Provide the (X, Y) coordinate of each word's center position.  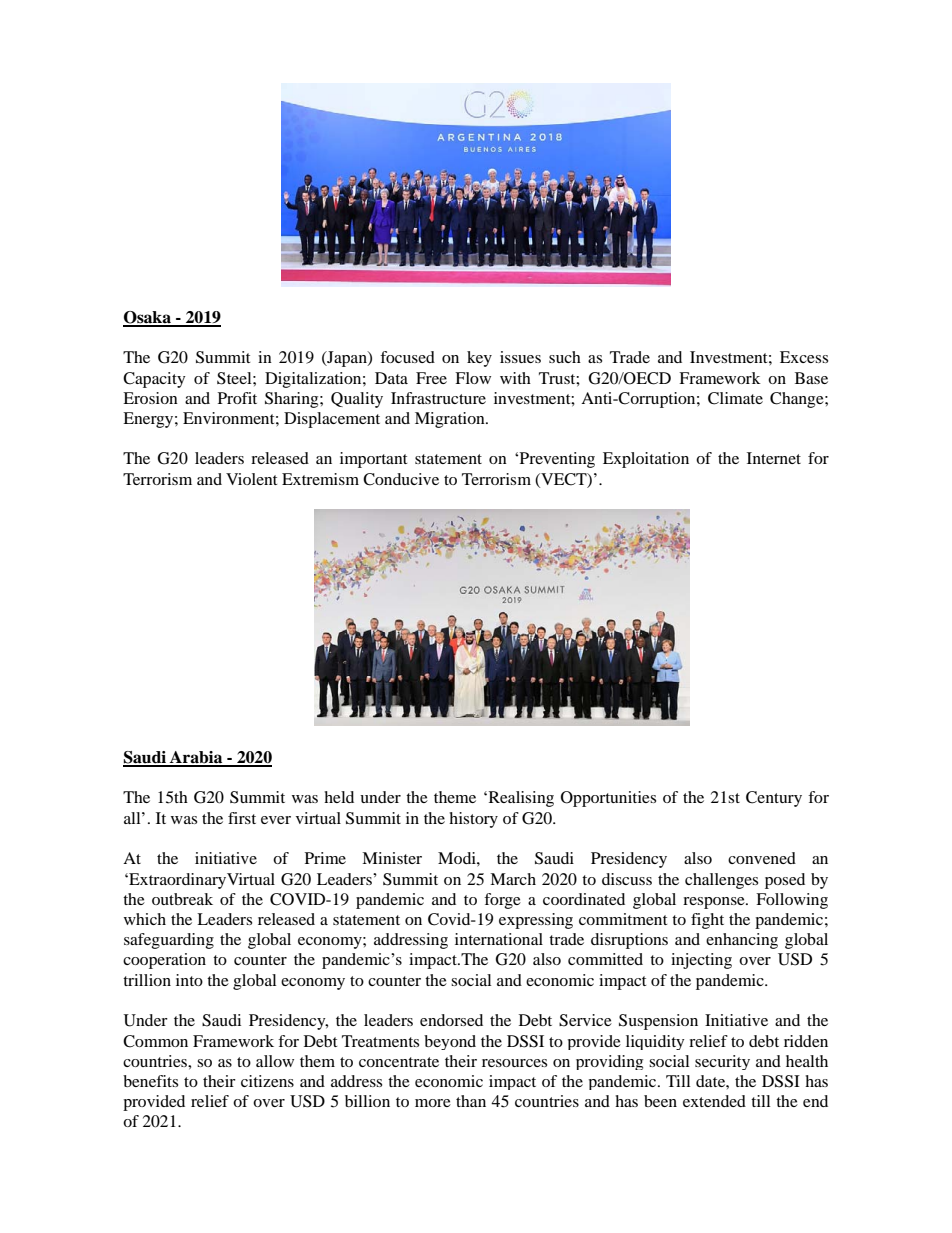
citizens (267, 1081)
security (722, 1062)
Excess (804, 357)
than (471, 1101)
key (479, 359)
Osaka (148, 318)
